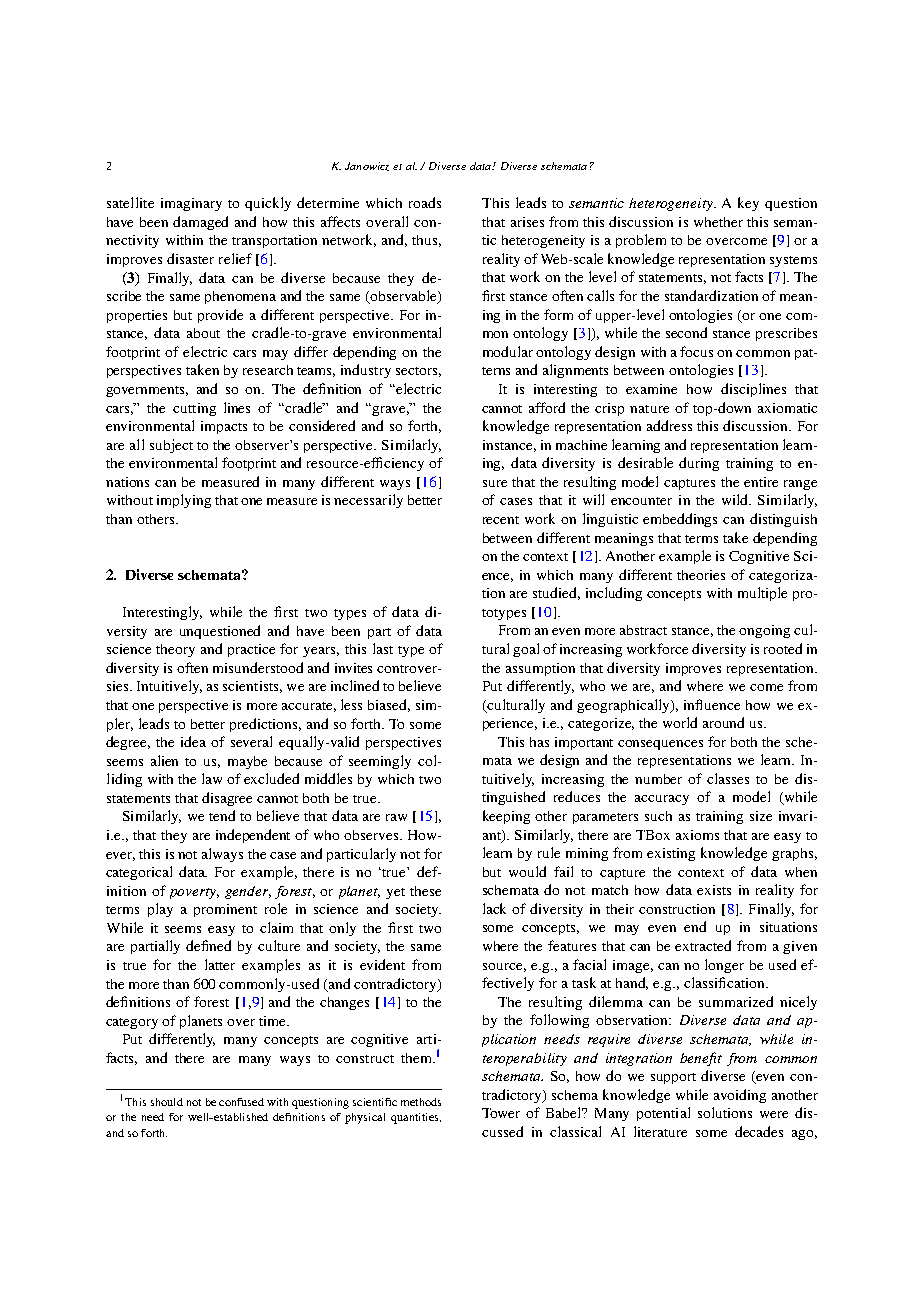 The image size is (924, 1308). What do you see at coordinates (501, 520) in the document?
I see `recent` at bounding box center [501, 520].
